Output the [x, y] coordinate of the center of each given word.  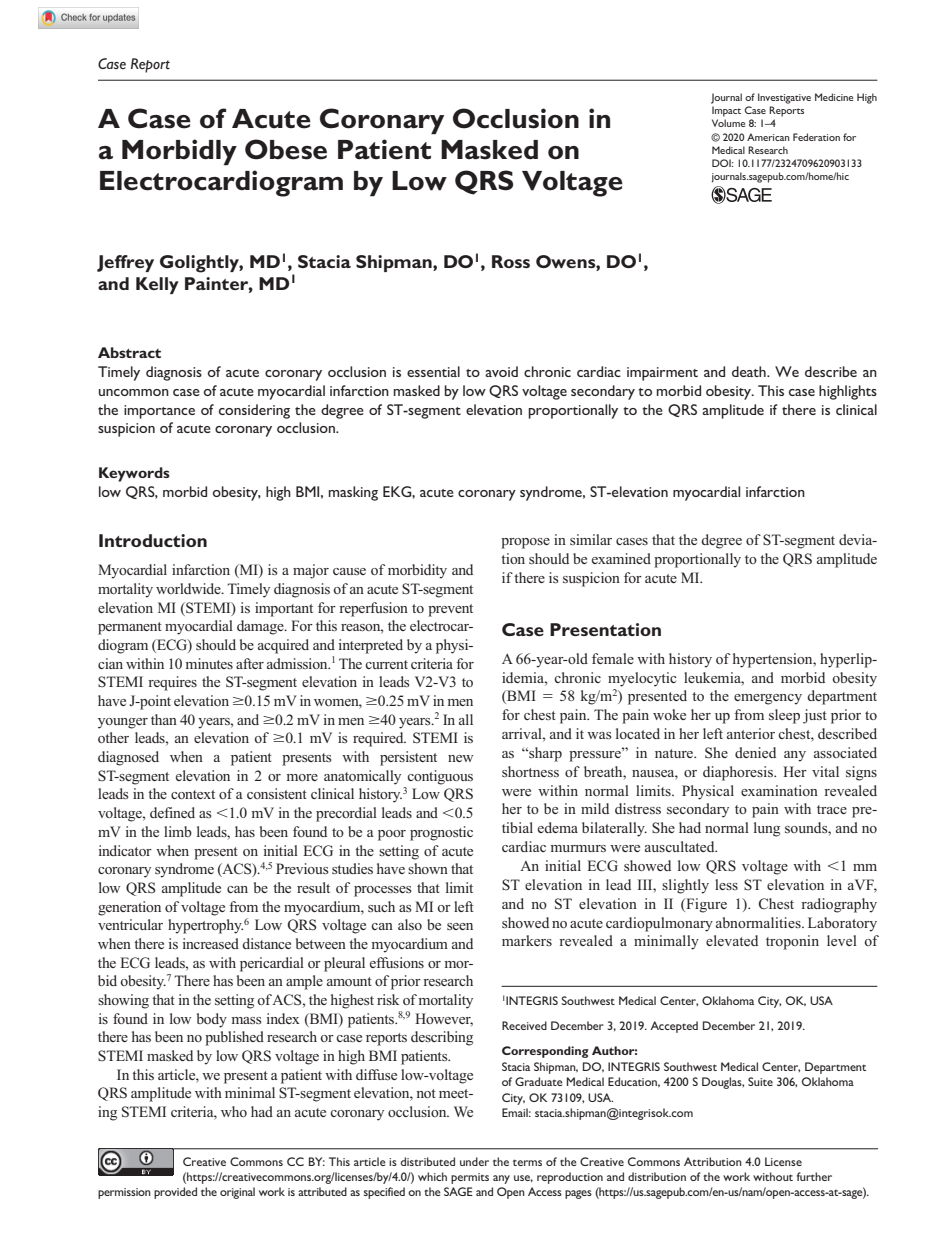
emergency [768, 699]
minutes [209, 663]
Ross [511, 261]
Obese [286, 149]
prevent [450, 610]
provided [175, 1193]
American [768, 137]
